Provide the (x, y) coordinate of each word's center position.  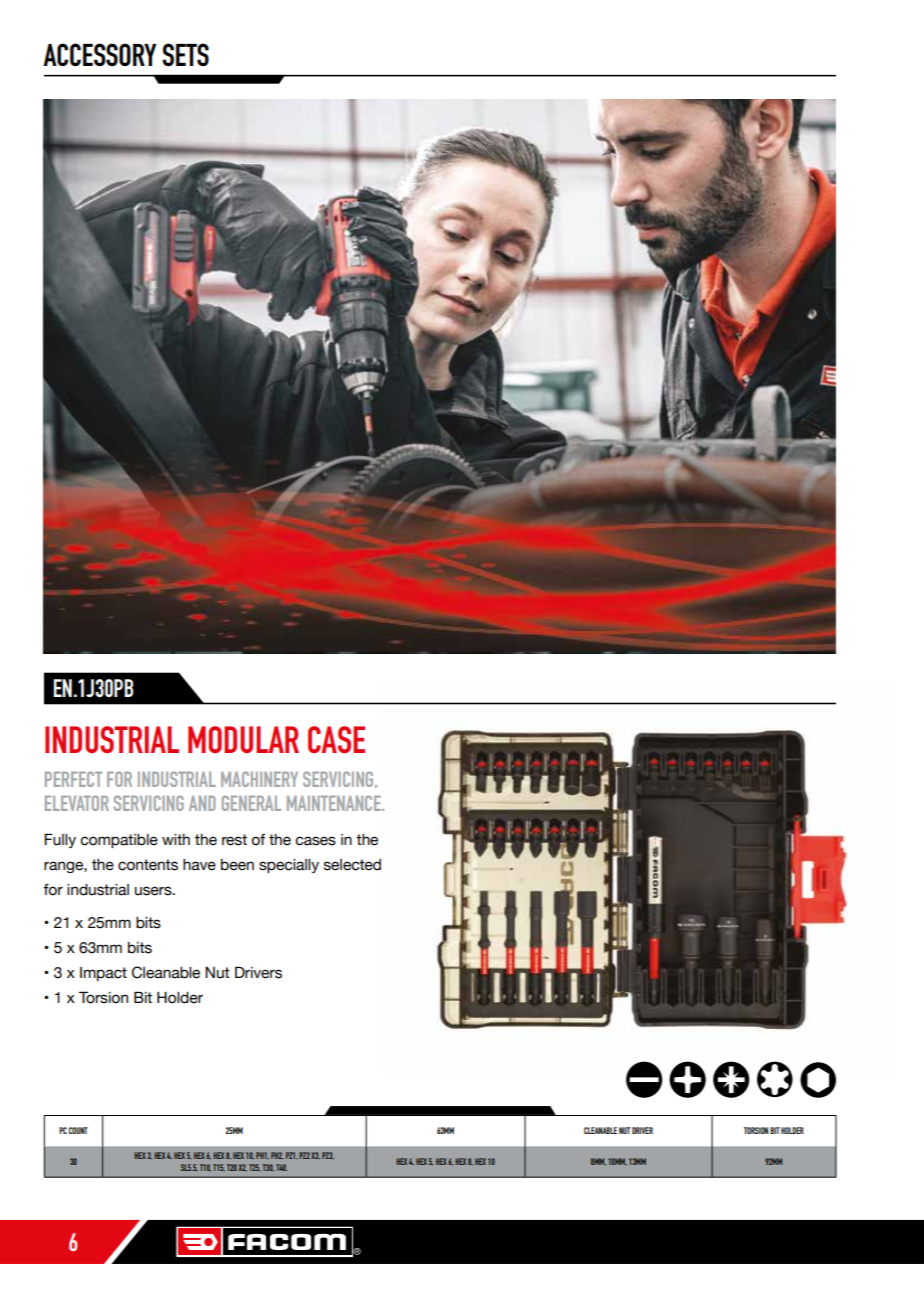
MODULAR (243, 739)
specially (289, 866)
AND (202, 803)
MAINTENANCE (335, 803)
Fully (60, 840)
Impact (103, 974)
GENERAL (251, 803)
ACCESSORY (100, 55)
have (199, 865)
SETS (185, 55)
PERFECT (73, 779)
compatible (119, 841)
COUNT (78, 1130)
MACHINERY (259, 779)
